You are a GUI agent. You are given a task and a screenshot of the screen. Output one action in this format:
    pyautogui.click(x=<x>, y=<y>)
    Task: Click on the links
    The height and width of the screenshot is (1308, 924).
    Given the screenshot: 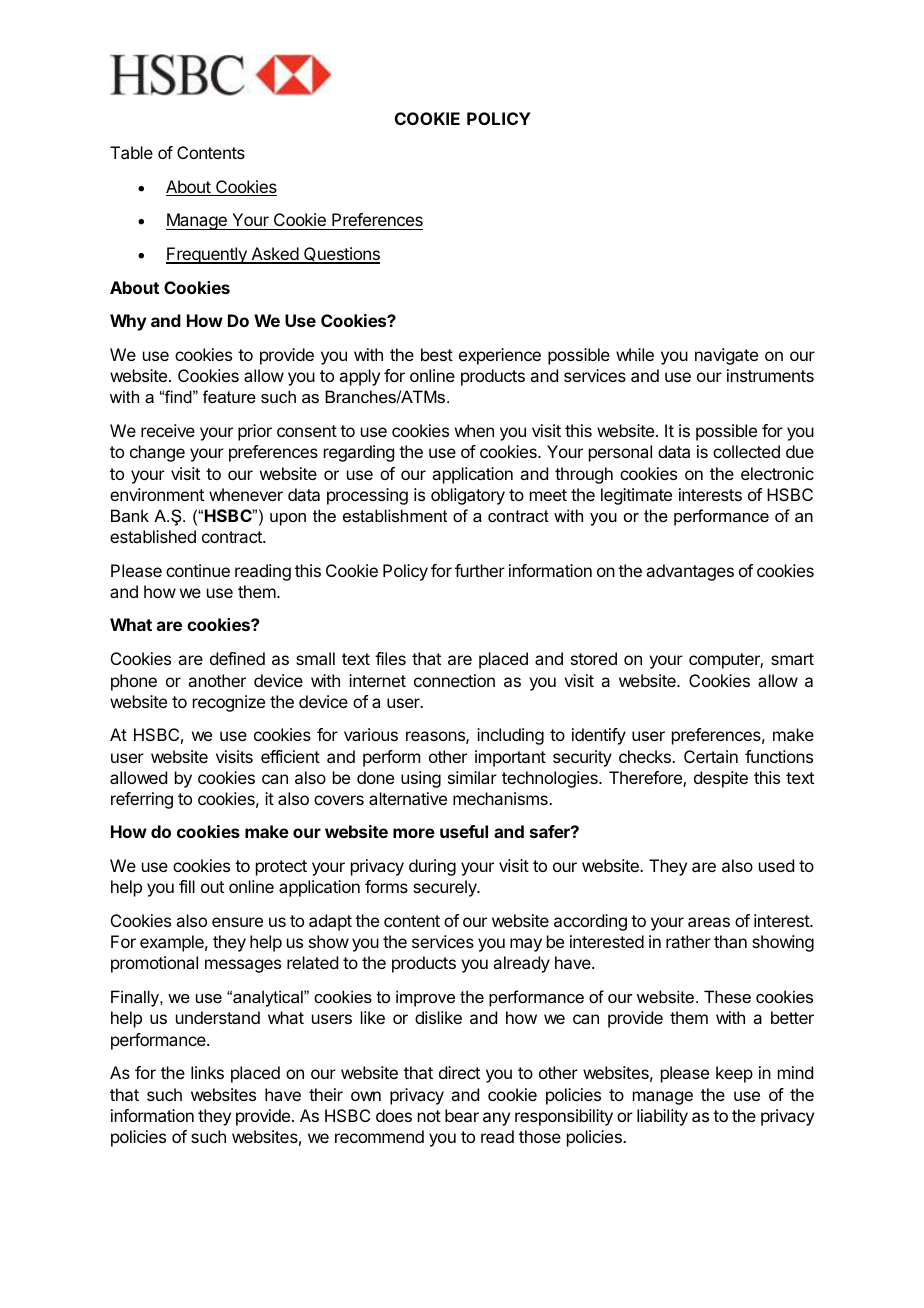 What is the action you would take?
    pyautogui.click(x=207, y=1072)
